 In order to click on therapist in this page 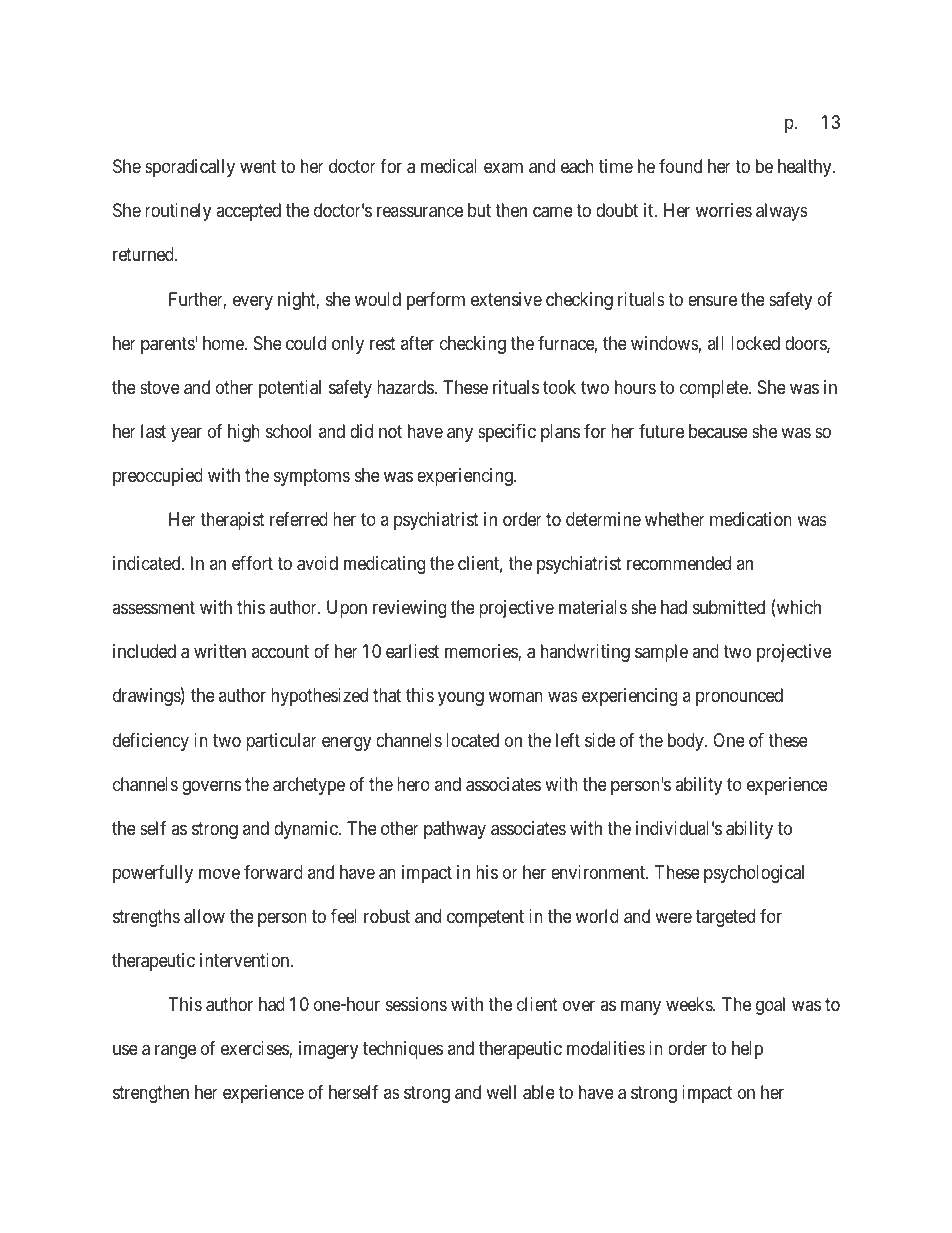, I will do `click(232, 521)`.
